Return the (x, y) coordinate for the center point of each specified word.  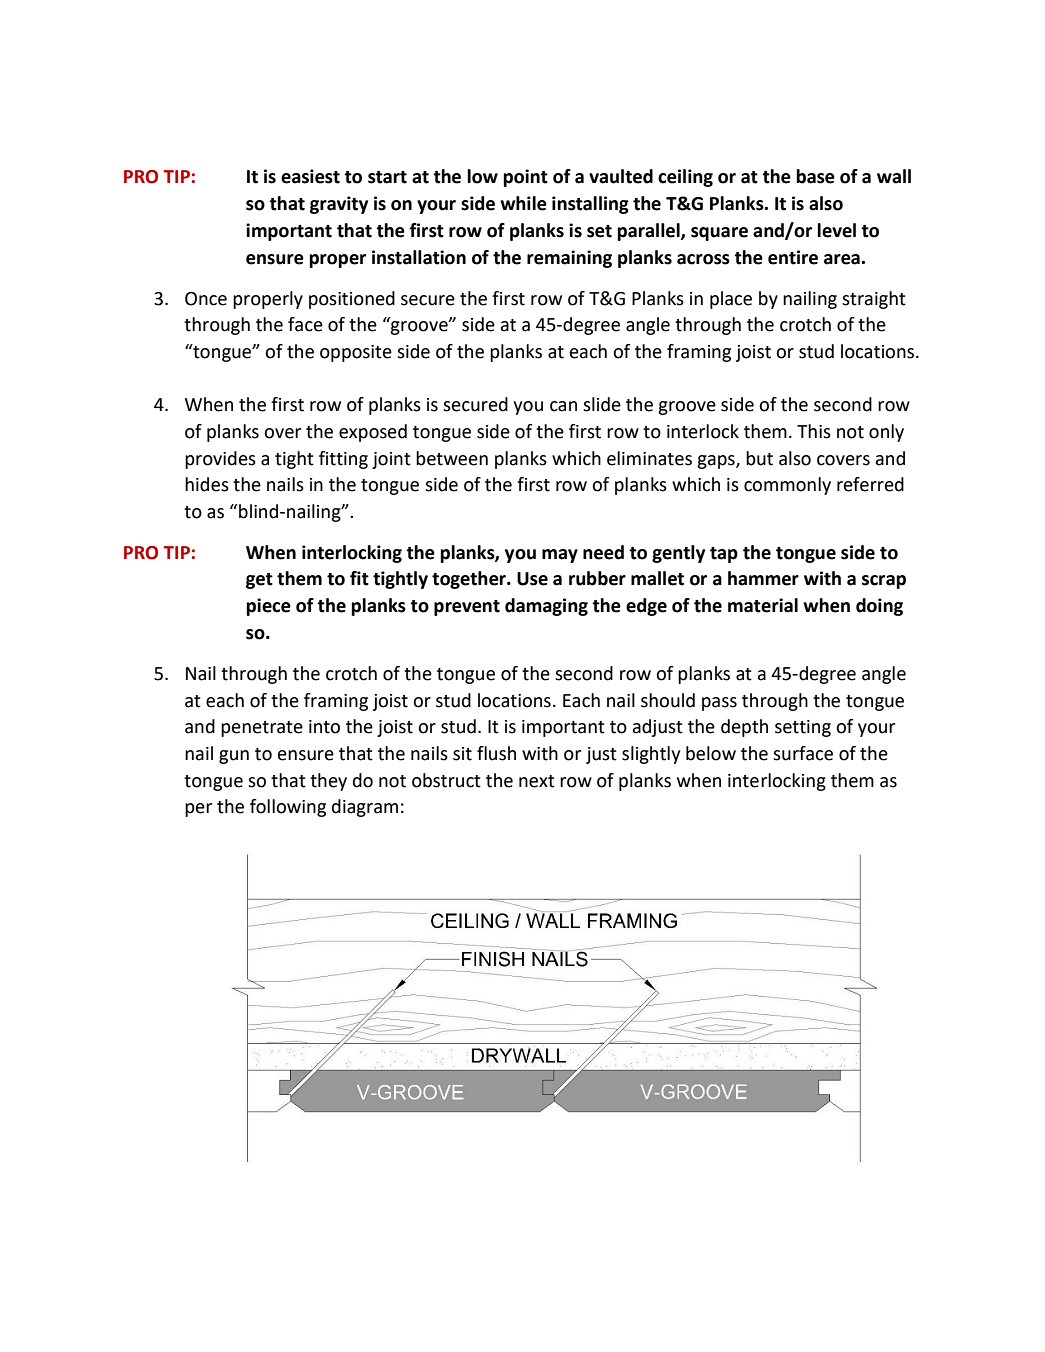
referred (870, 484)
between (452, 458)
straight (874, 300)
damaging (546, 607)
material (763, 605)
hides (207, 484)
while (523, 203)
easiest (310, 176)
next (537, 781)
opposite (356, 353)
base (815, 176)
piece (268, 607)
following (288, 808)
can (563, 406)
